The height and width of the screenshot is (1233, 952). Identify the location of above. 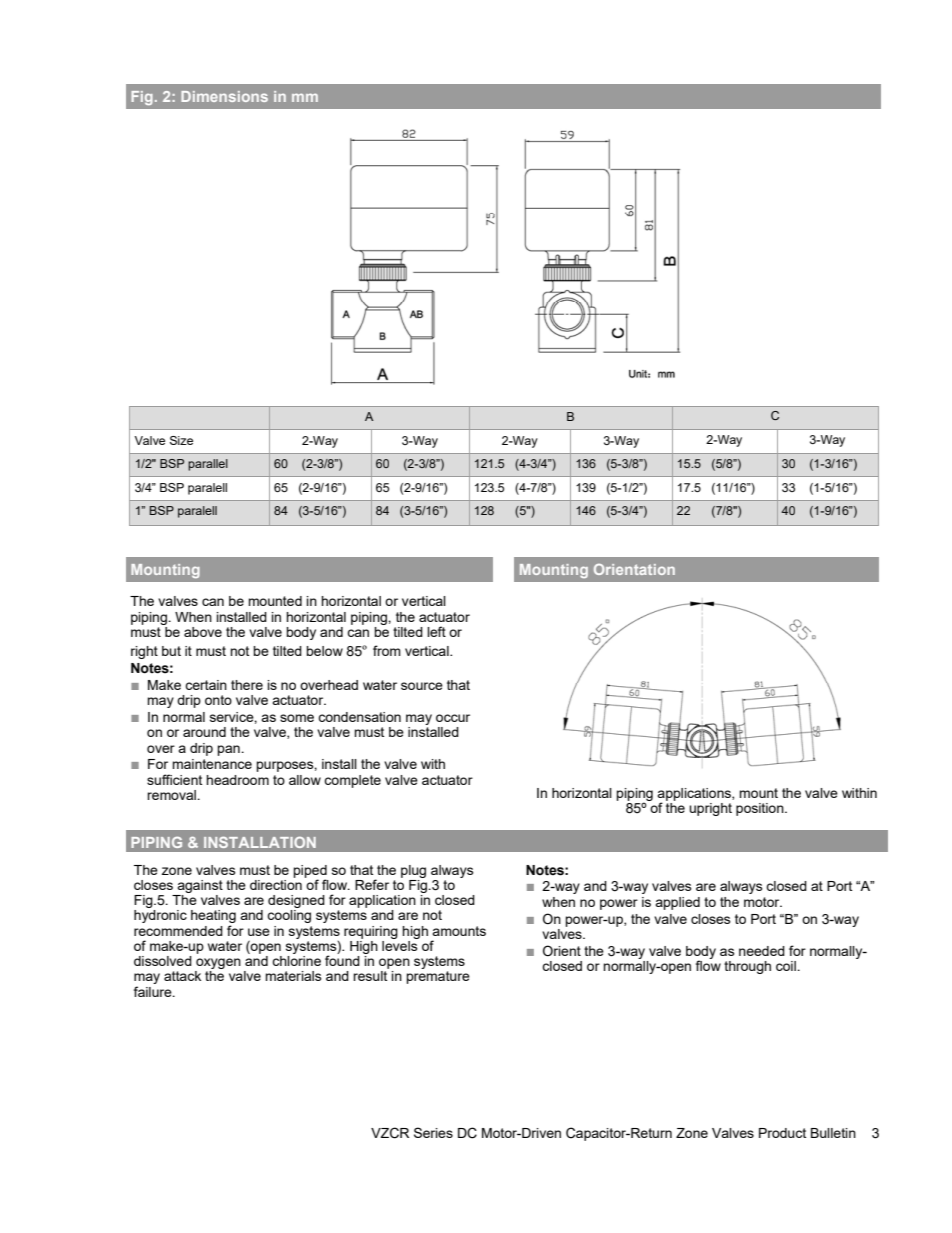
(203, 632).
